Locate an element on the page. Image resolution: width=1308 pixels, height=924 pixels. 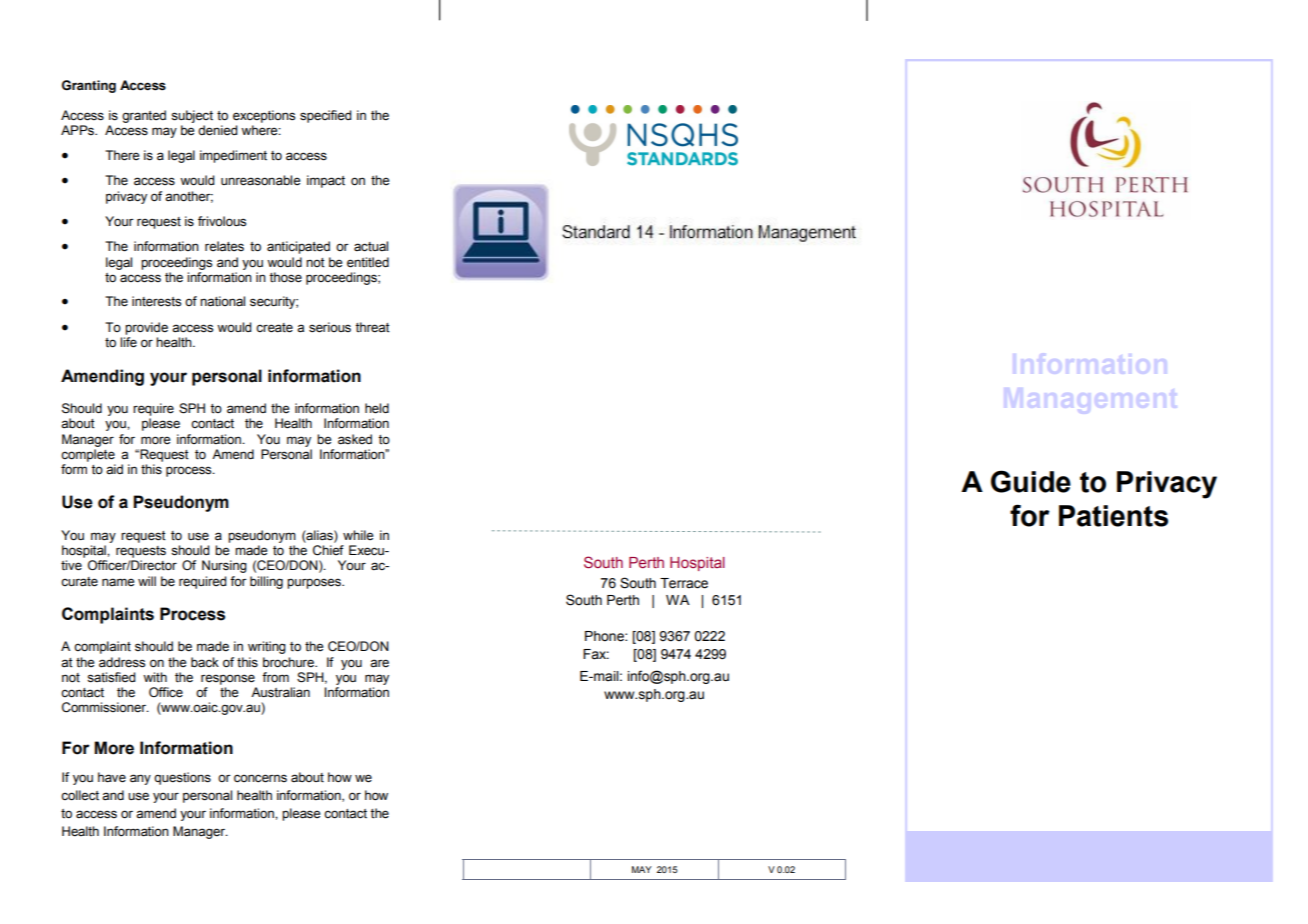
questions is located at coordinates (182, 778).
